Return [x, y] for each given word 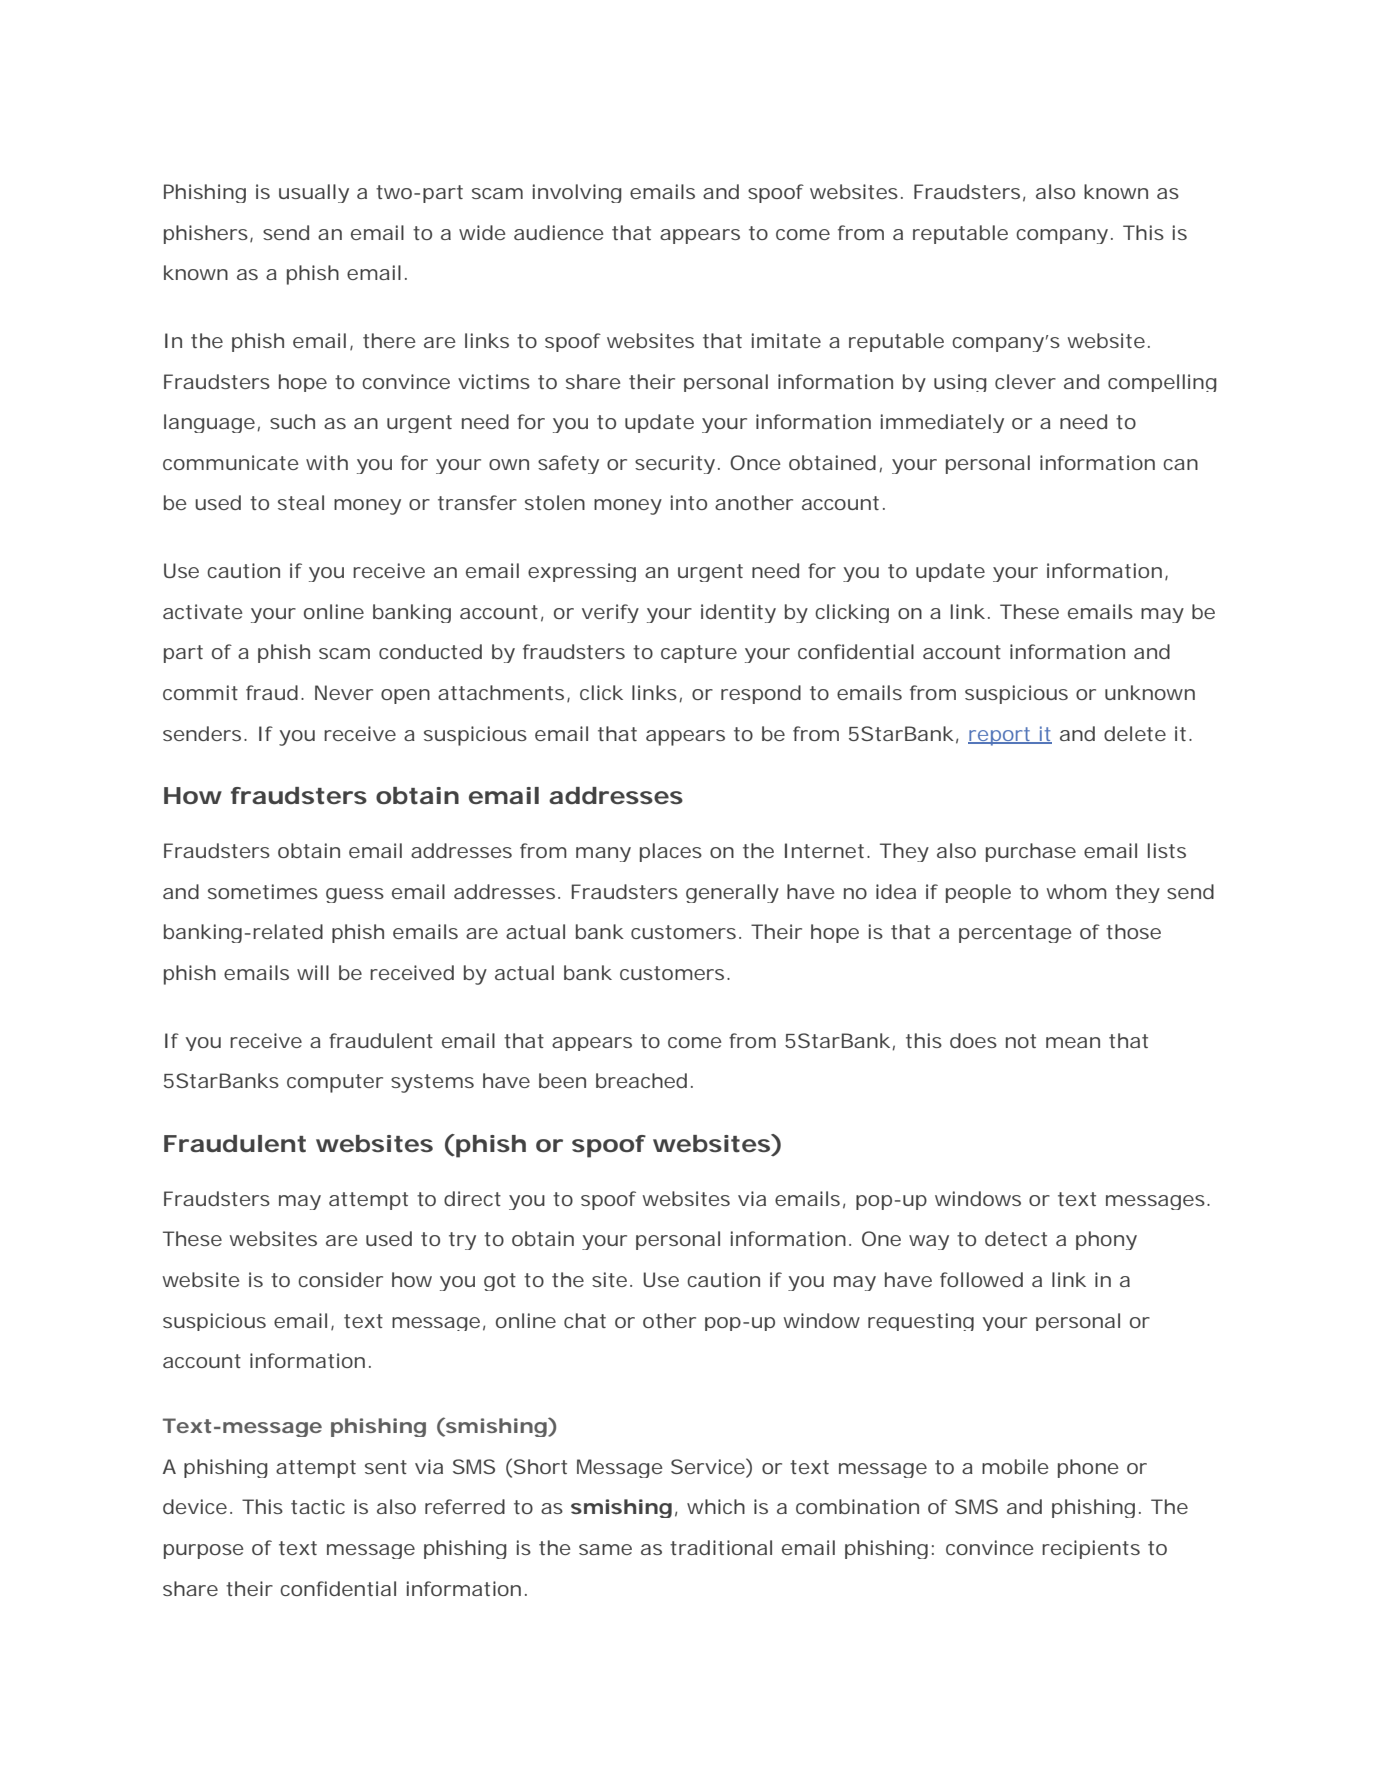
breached [641, 1080]
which [716, 1506]
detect [1016, 1238]
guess [355, 895]
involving [577, 193]
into [689, 502]
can [1180, 464]
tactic [318, 1506]
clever [1025, 381]
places [671, 852]
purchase [1031, 852]
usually [314, 193]
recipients [1091, 1549]
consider [340, 1279]
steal [301, 502]
